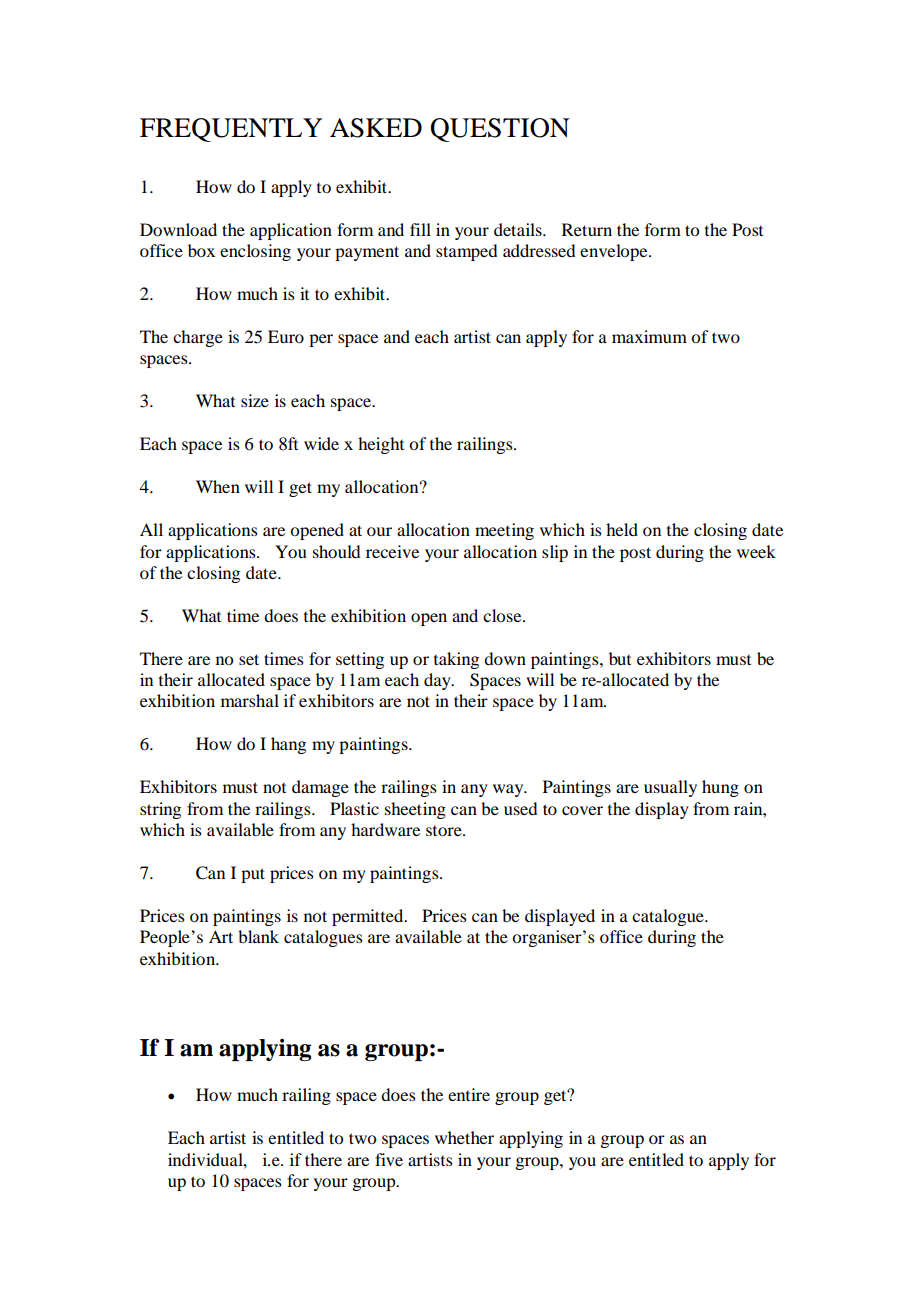 The width and height of the document is (924, 1308). I want to click on QUESTION, so click(500, 130).
